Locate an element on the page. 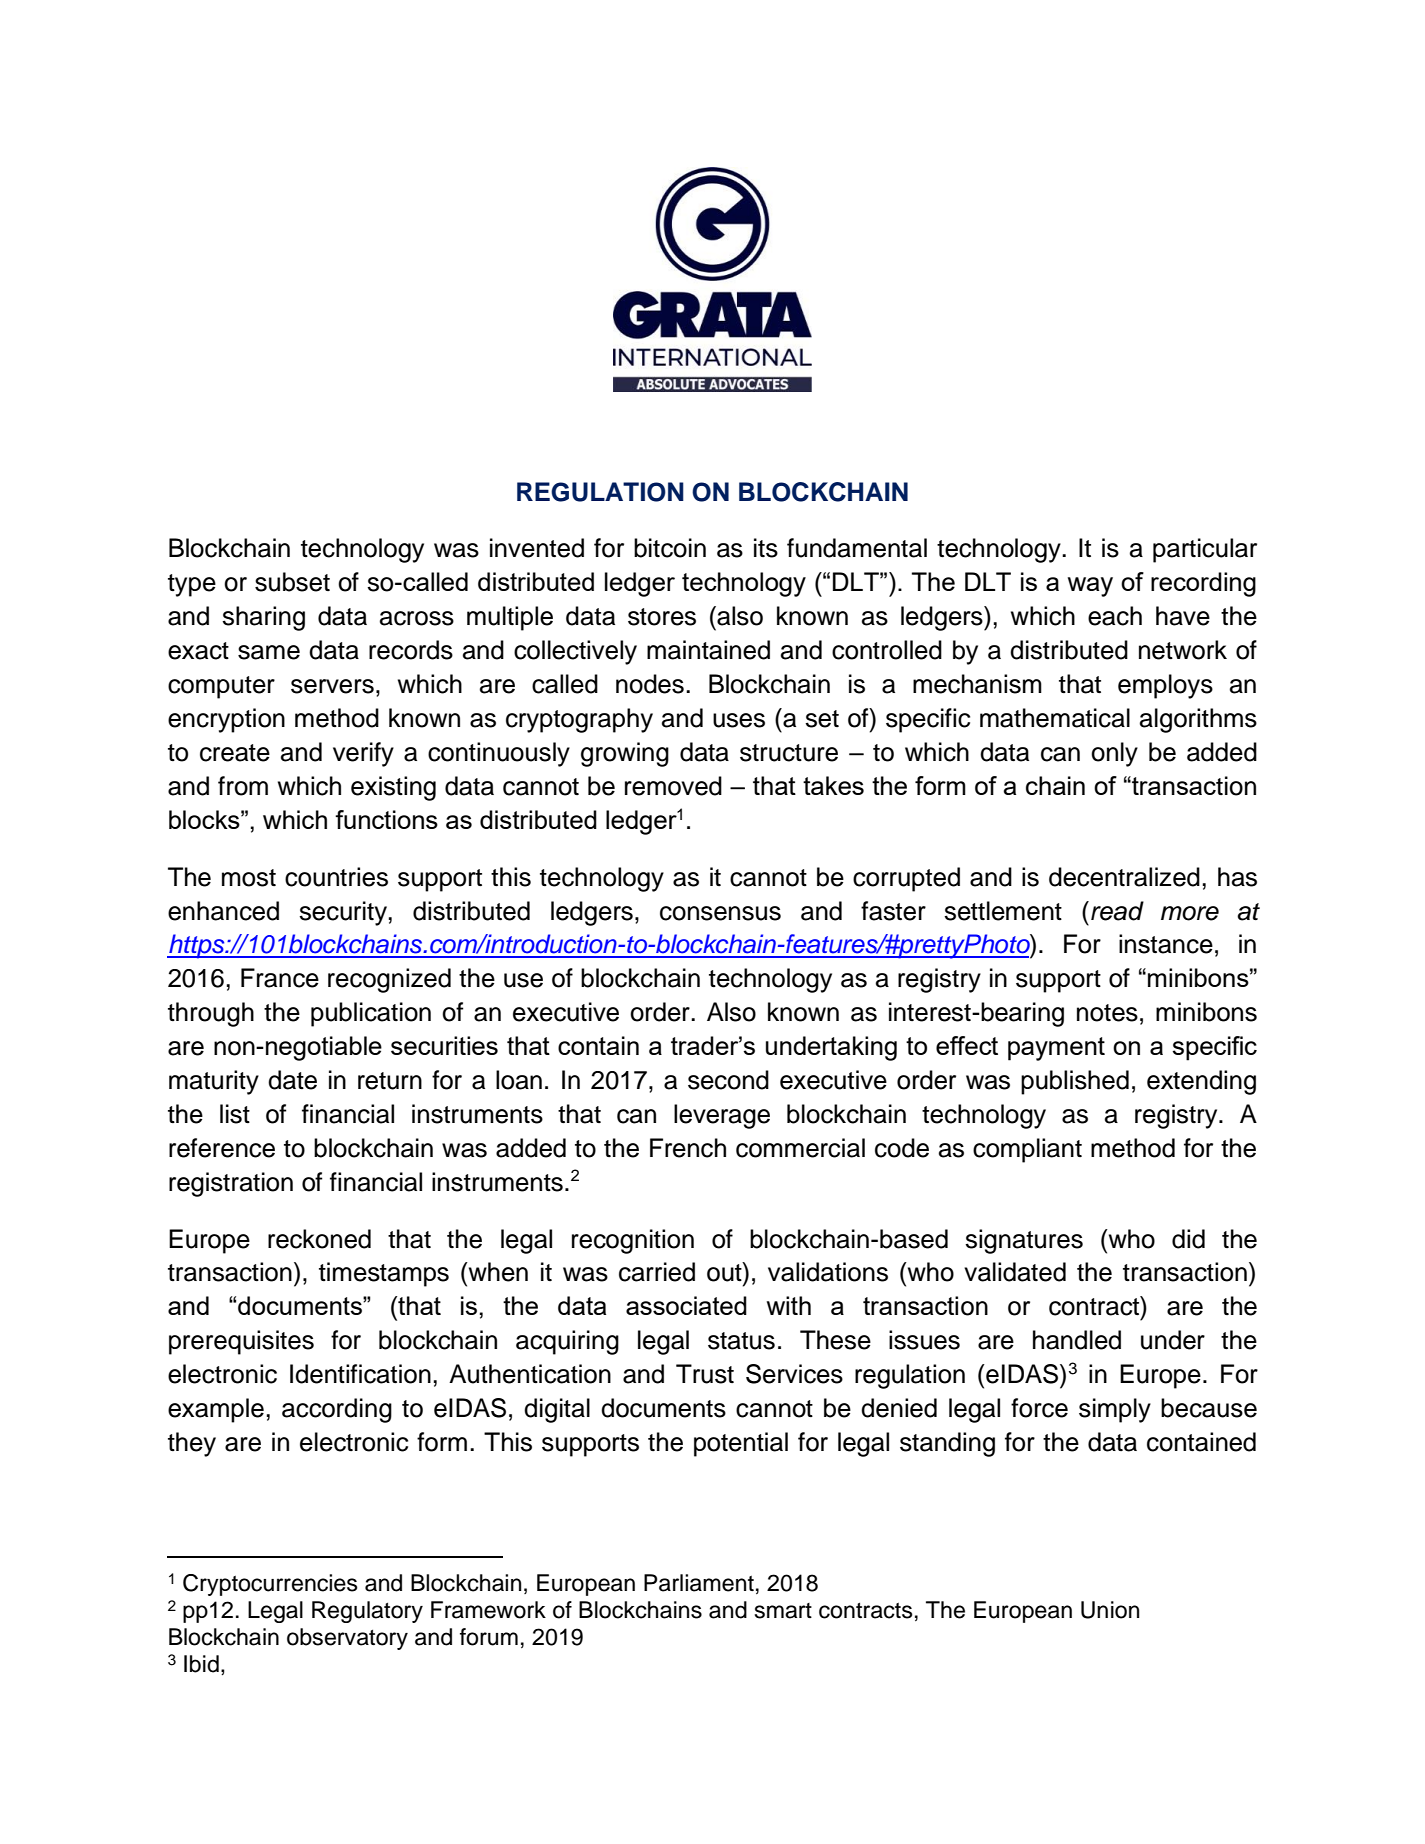  removed is located at coordinates (673, 786).
